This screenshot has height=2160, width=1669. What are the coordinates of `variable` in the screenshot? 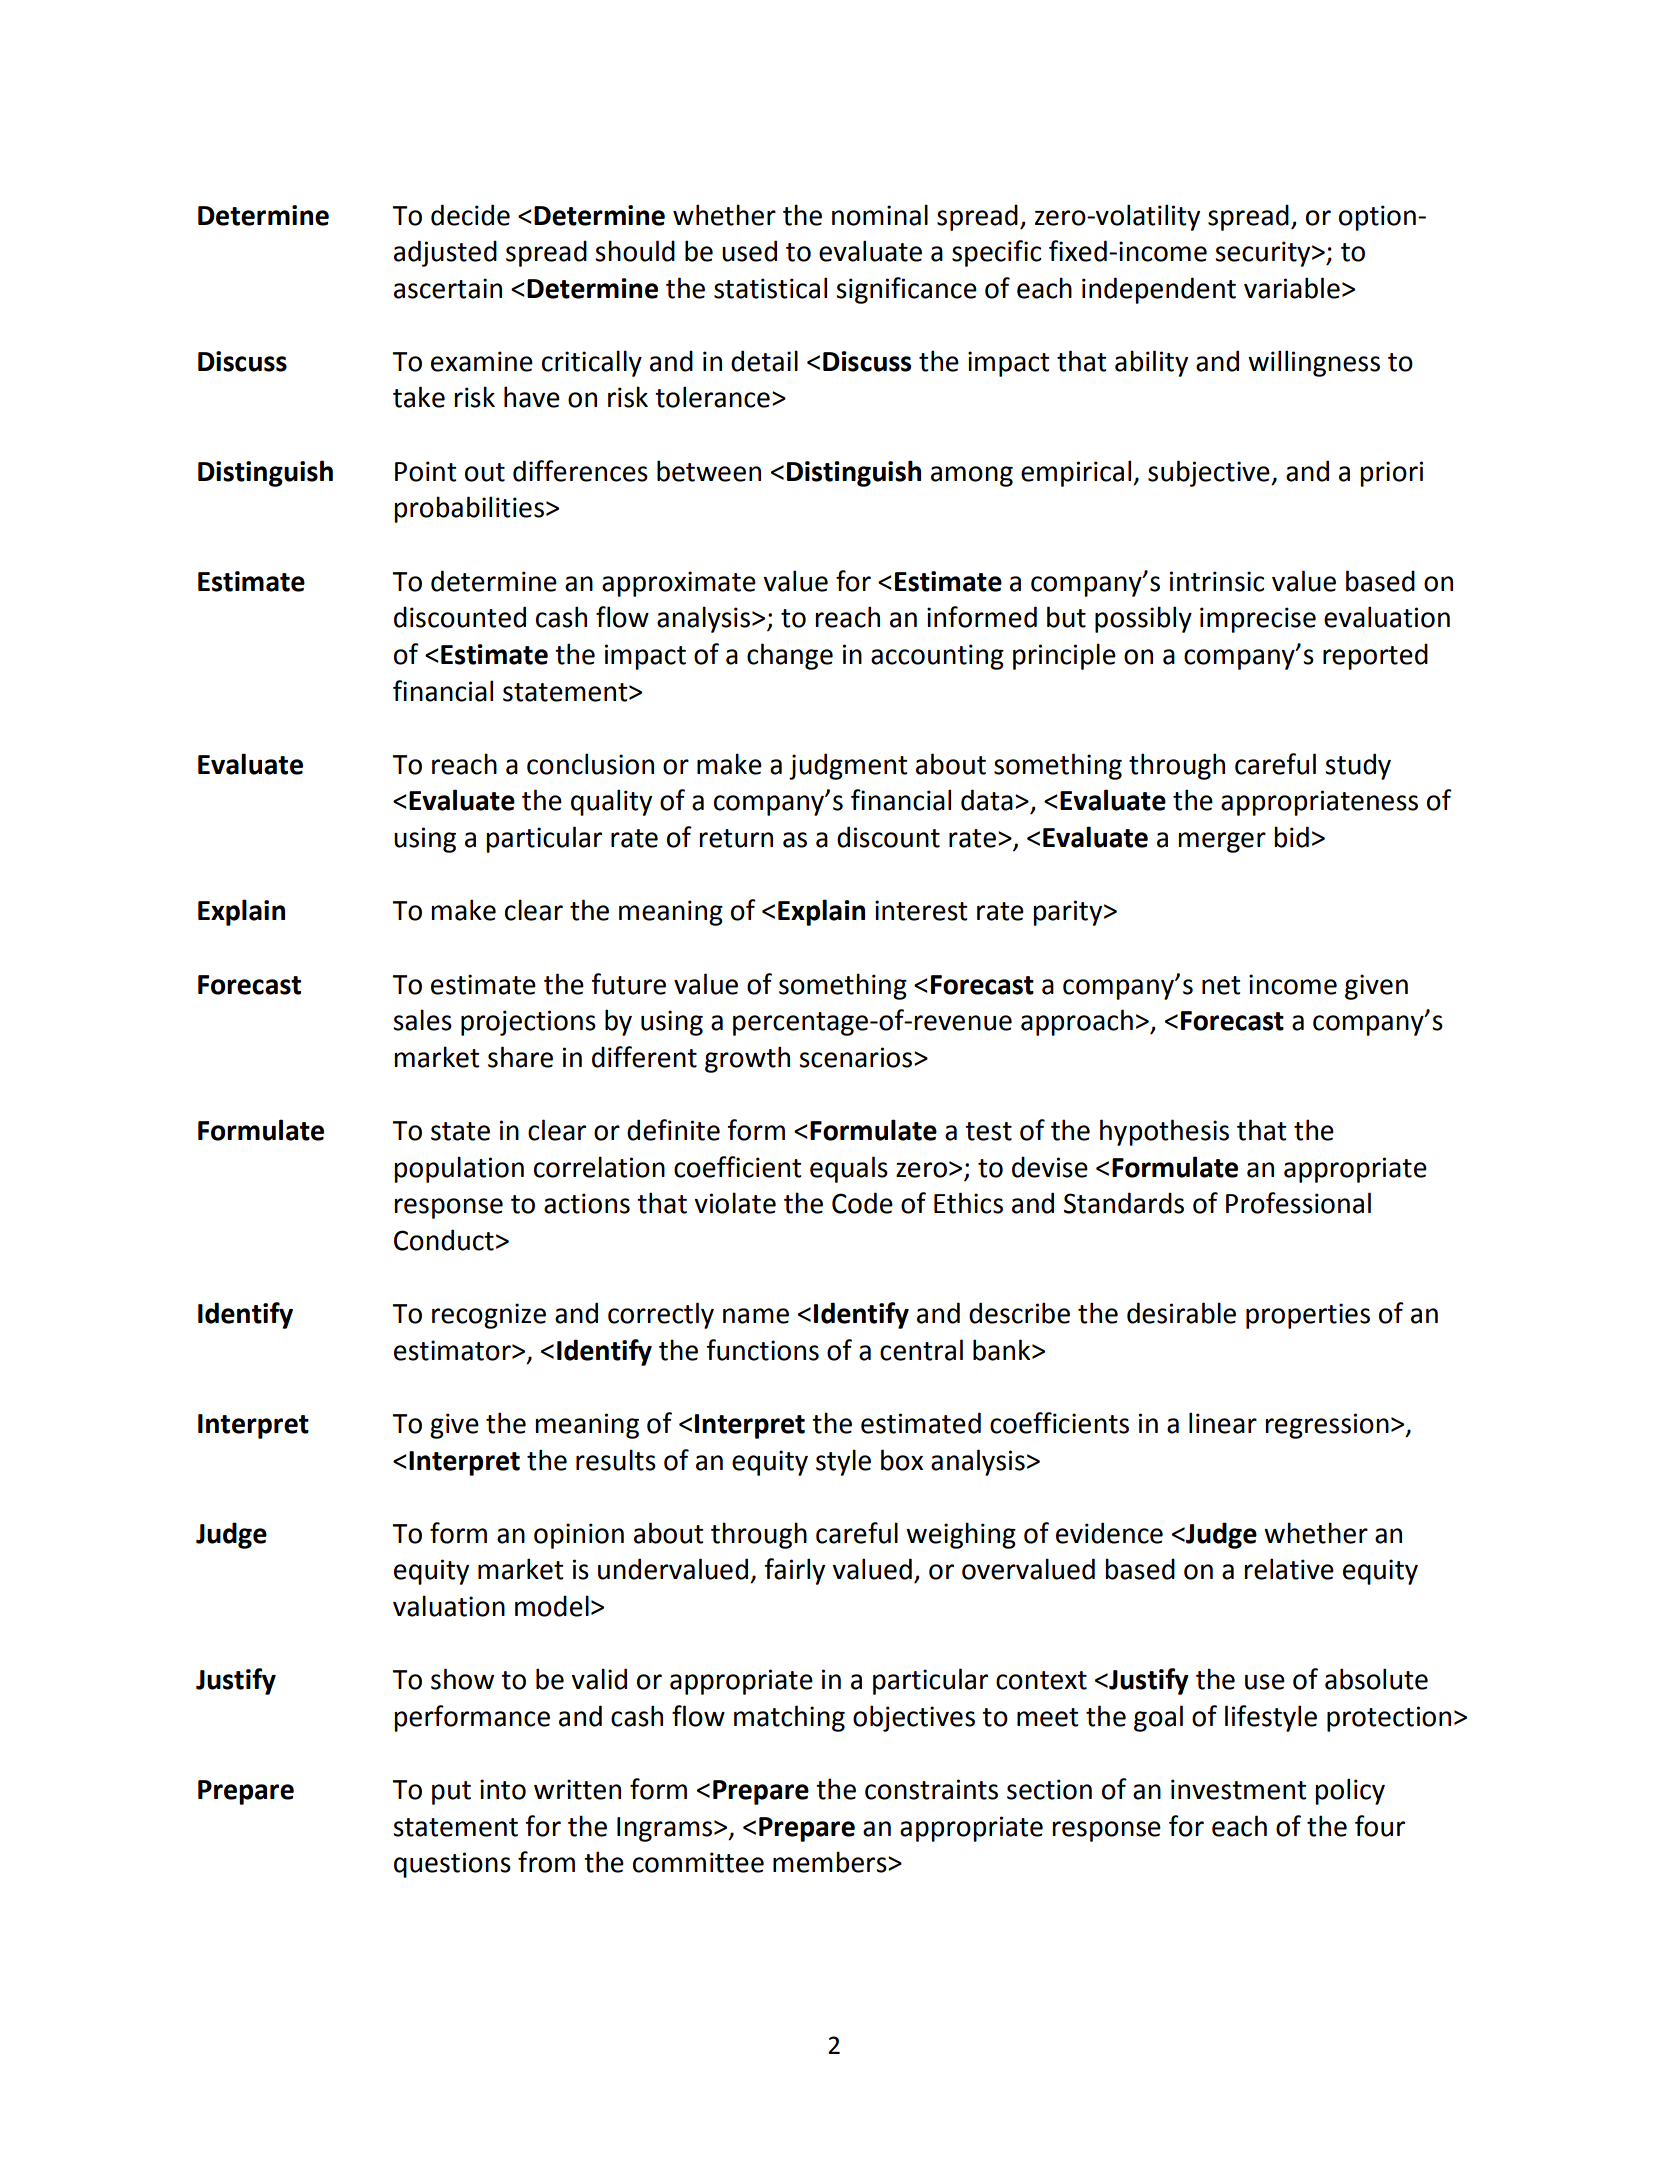 It's located at (1292, 288).
